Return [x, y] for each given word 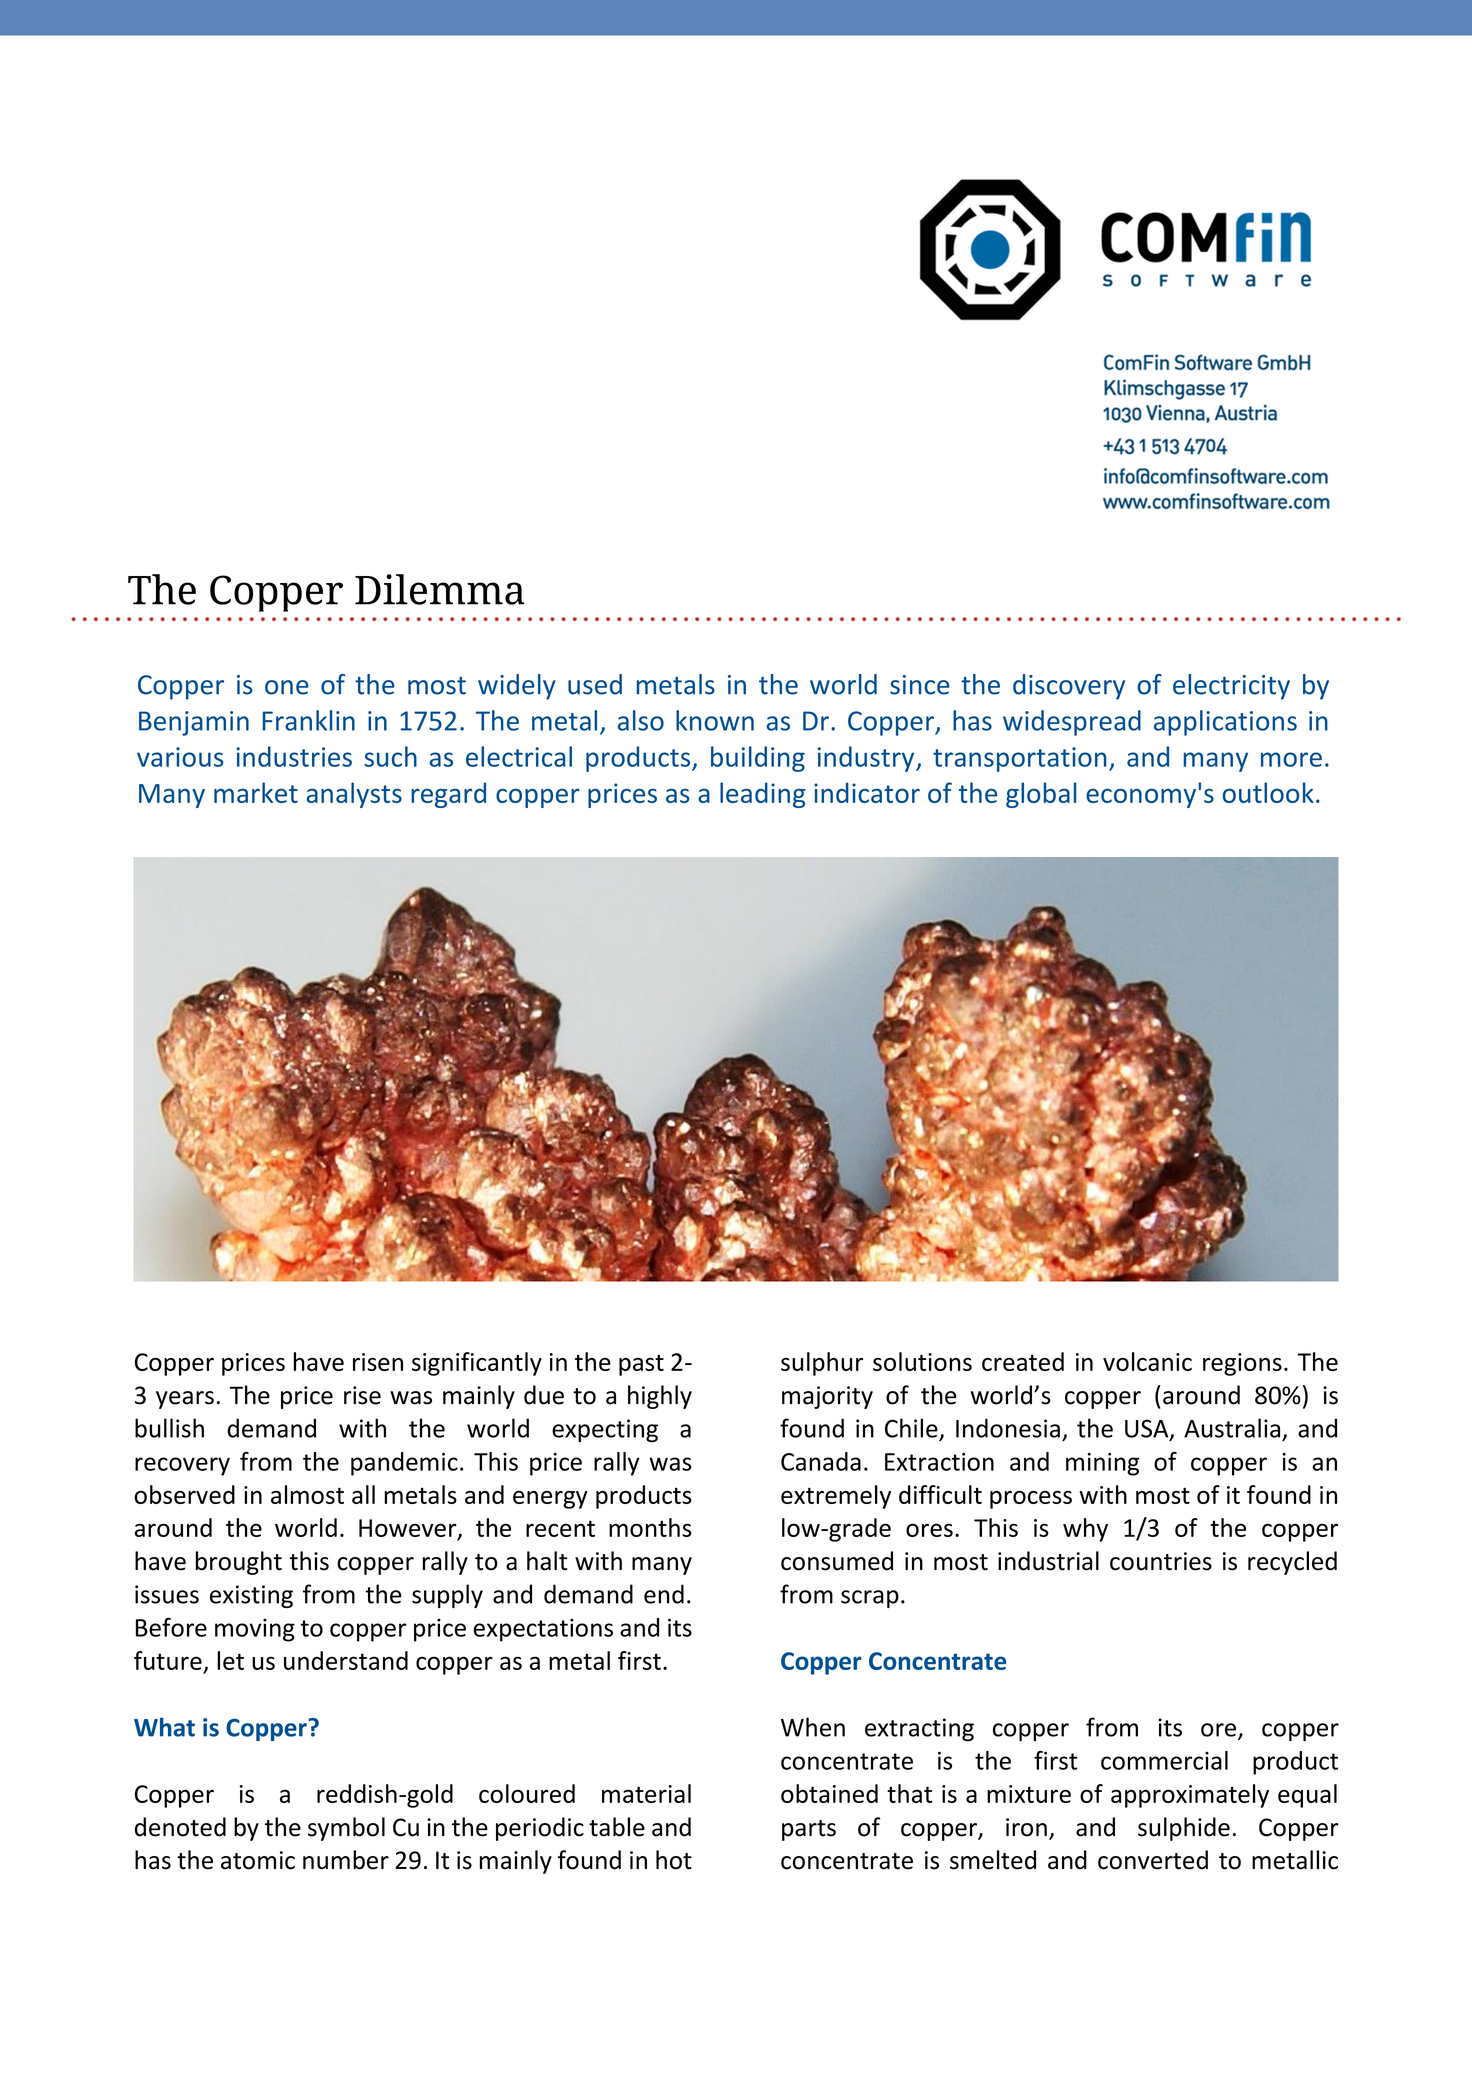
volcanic [1147, 1361]
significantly [477, 1364]
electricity [1231, 687]
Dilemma [439, 589]
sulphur [822, 1364]
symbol [346, 1829]
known [715, 720]
